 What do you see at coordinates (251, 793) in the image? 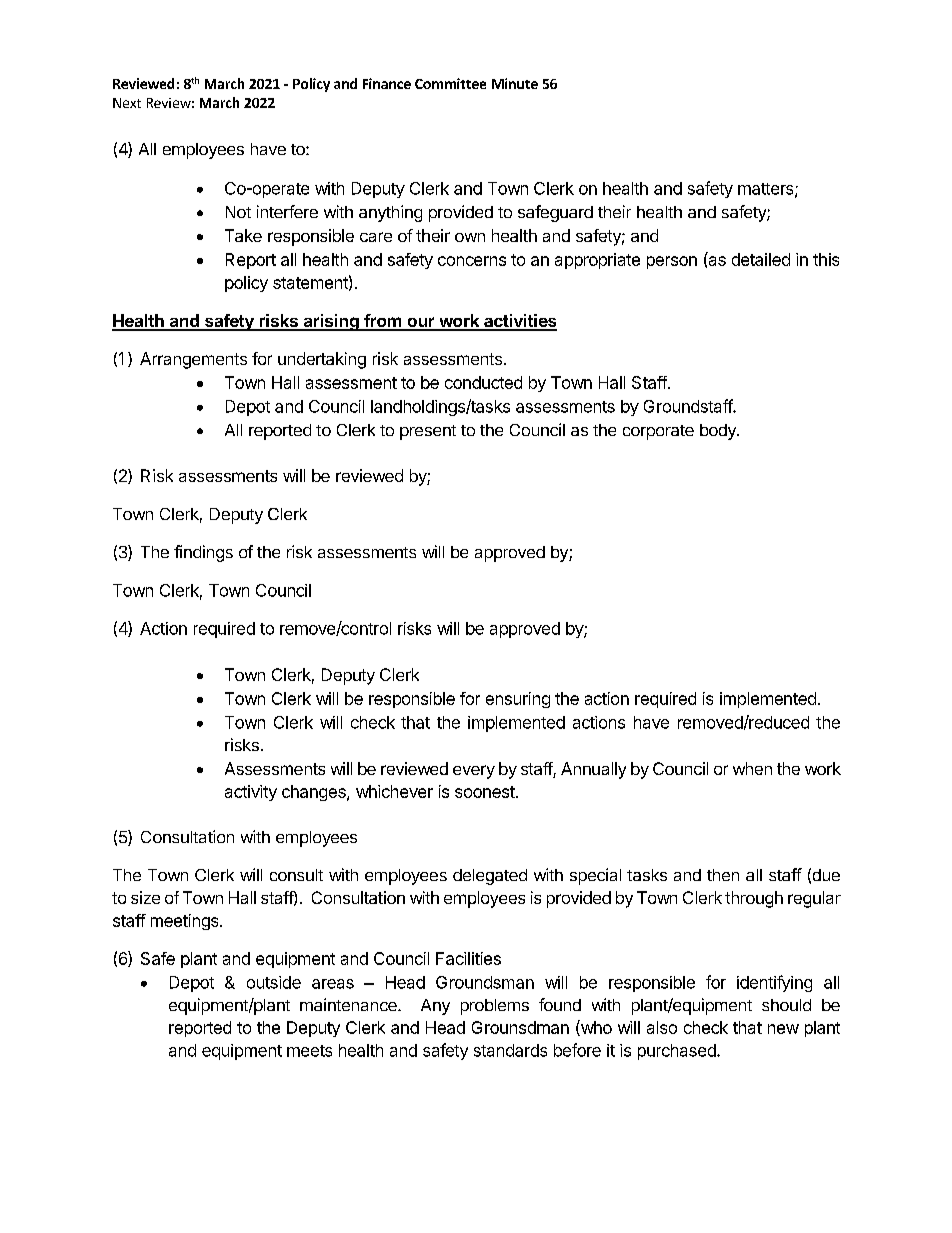
I see `activity` at bounding box center [251, 793].
